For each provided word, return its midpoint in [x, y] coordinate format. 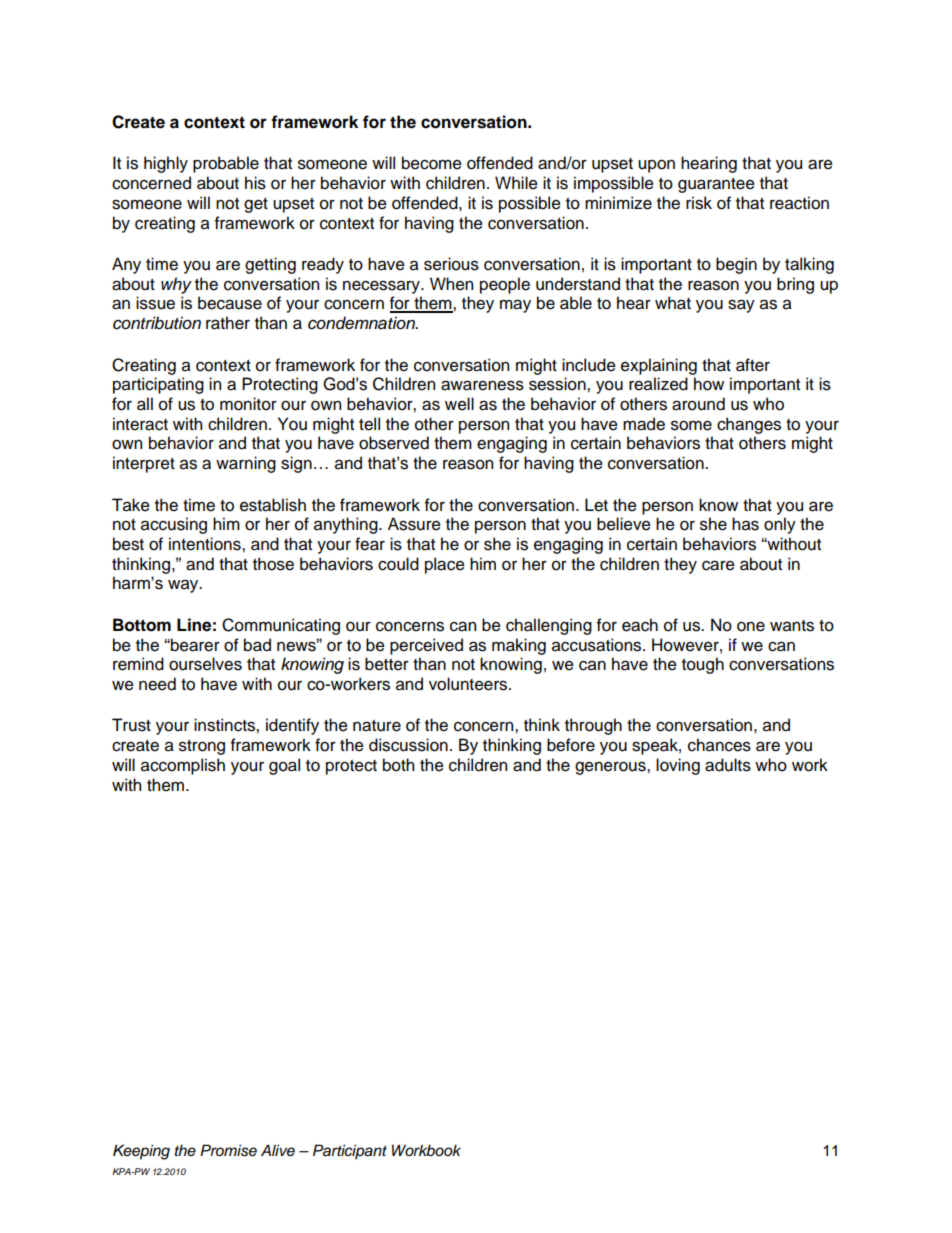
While [516, 183]
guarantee [716, 185]
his [255, 183]
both [398, 765]
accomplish [183, 766]
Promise [228, 1150]
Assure [414, 524]
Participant [350, 1152]
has [745, 524]
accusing [174, 525]
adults [728, 765]
